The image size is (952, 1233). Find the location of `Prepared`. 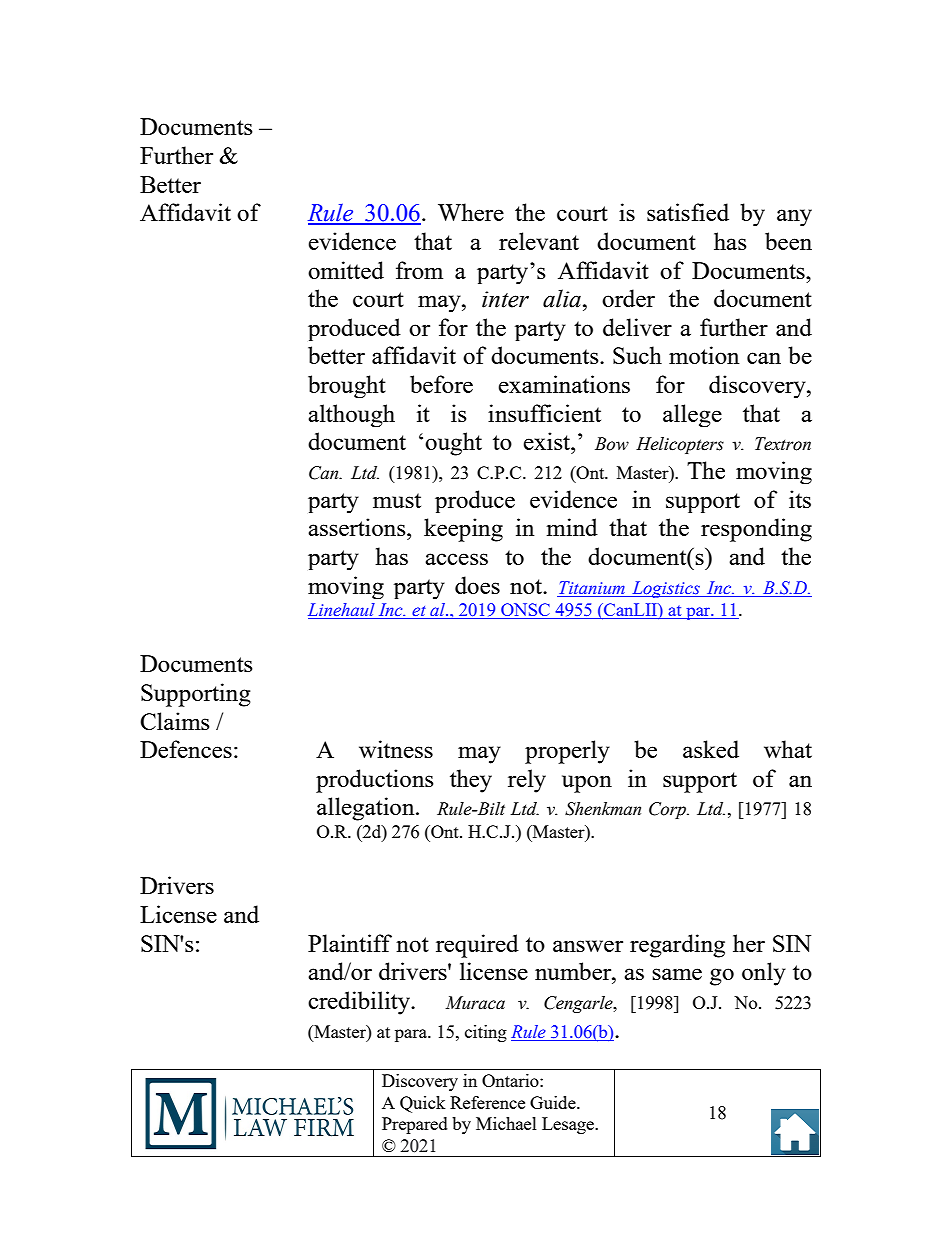

Prepared is located at coordinates (415, 1125).
